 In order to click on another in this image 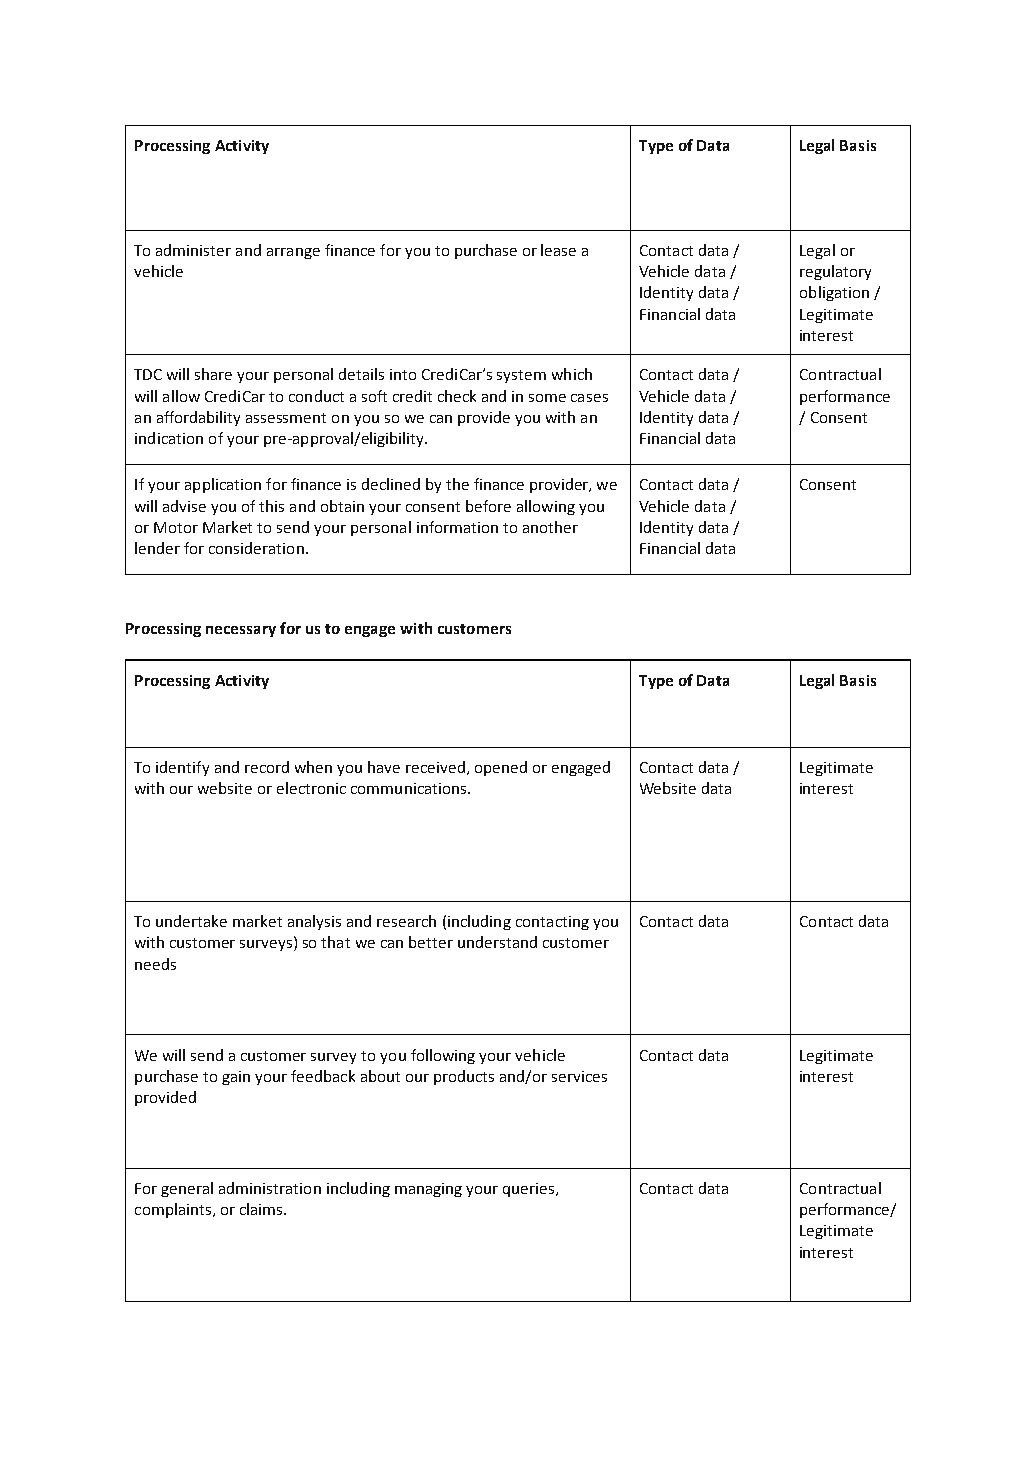, I will do `click(550, 527)`.
